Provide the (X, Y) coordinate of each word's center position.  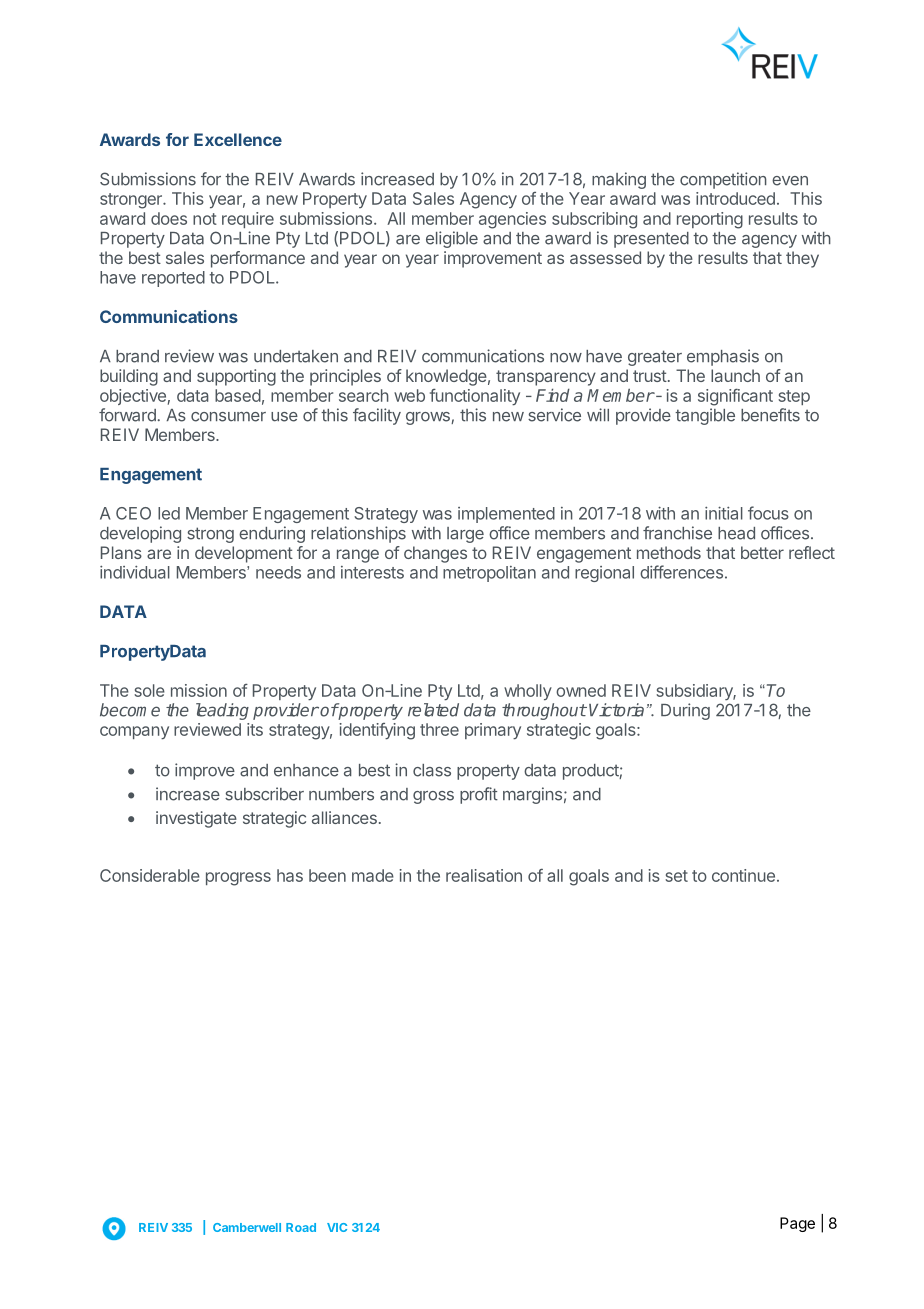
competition (723, 180)
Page (797, 1224)
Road (301, 1227)
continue (743, 875)
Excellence (238, 139)
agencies (512, 220)
